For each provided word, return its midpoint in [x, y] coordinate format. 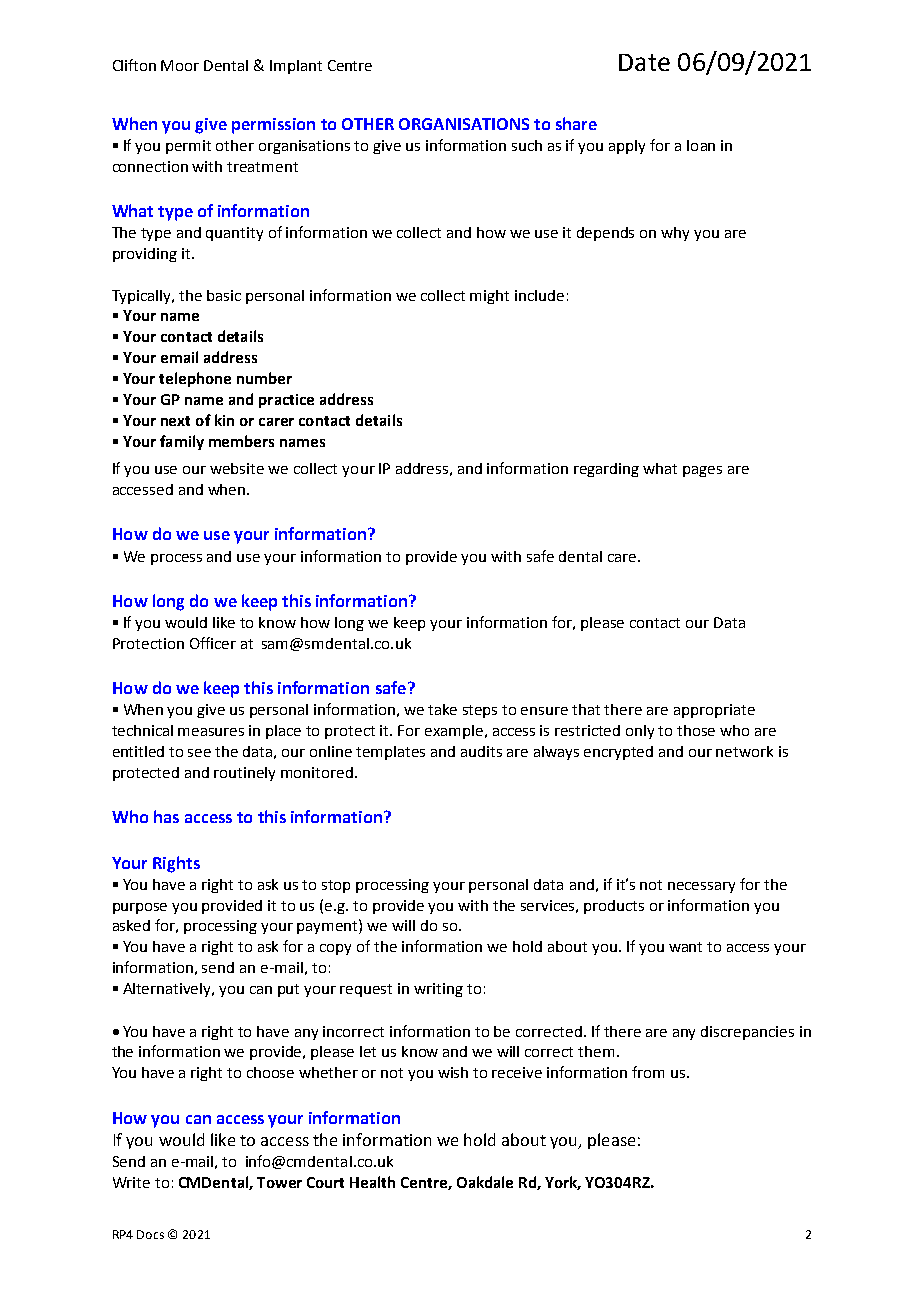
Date [644, 62]
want [685, 947]
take [442, 709]
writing [438, 990]
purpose [140, 908]
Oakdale [485, 1182]
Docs [150, 1234]
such [527, 145]
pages [702, 471]
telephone [195, 379]
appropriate [714, 711]
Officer [213, 643]
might [489, 297]
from [648, 1072]
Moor [180, 65]
